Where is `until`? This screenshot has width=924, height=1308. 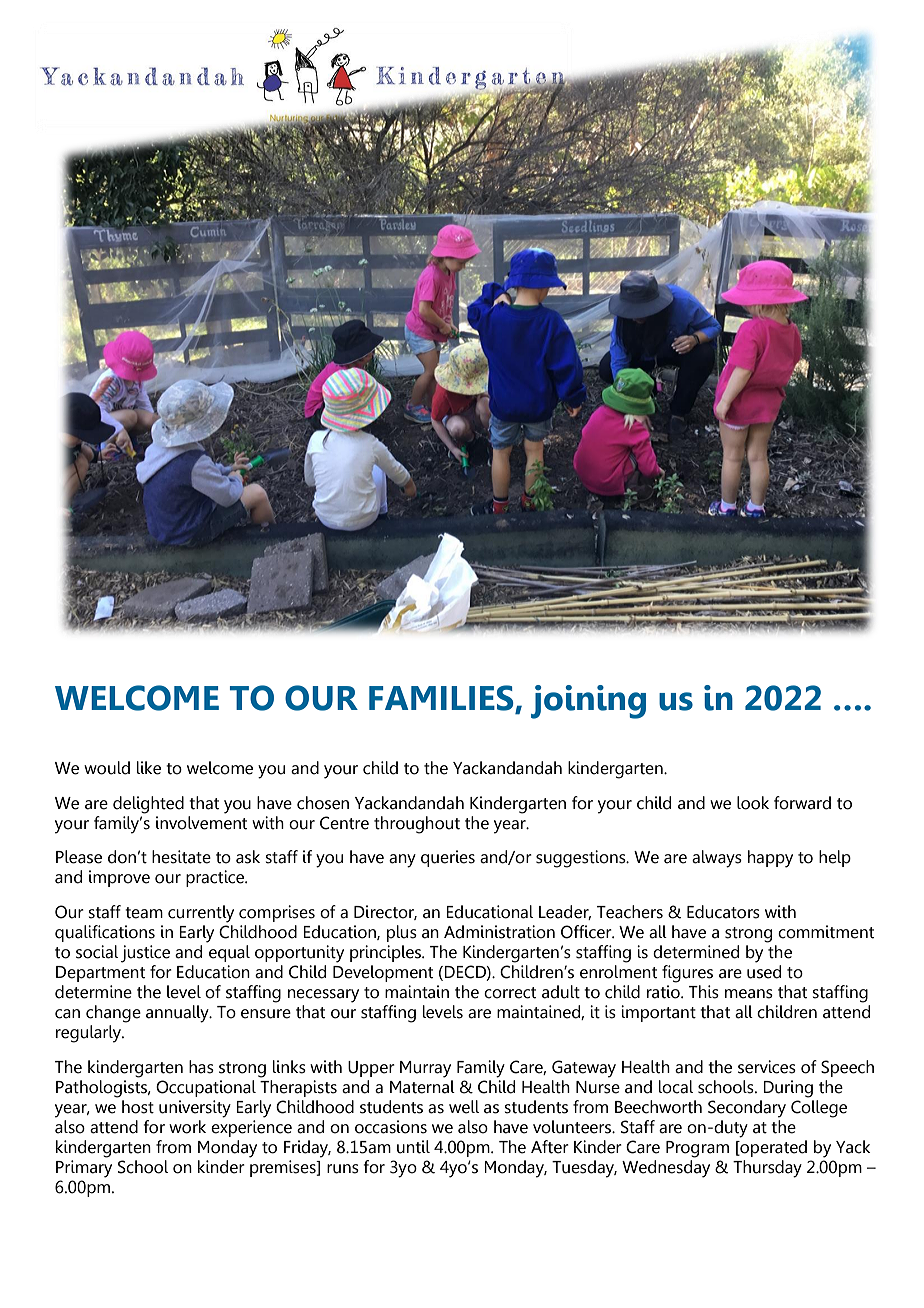 until is located at coordinates (413, 1147).
